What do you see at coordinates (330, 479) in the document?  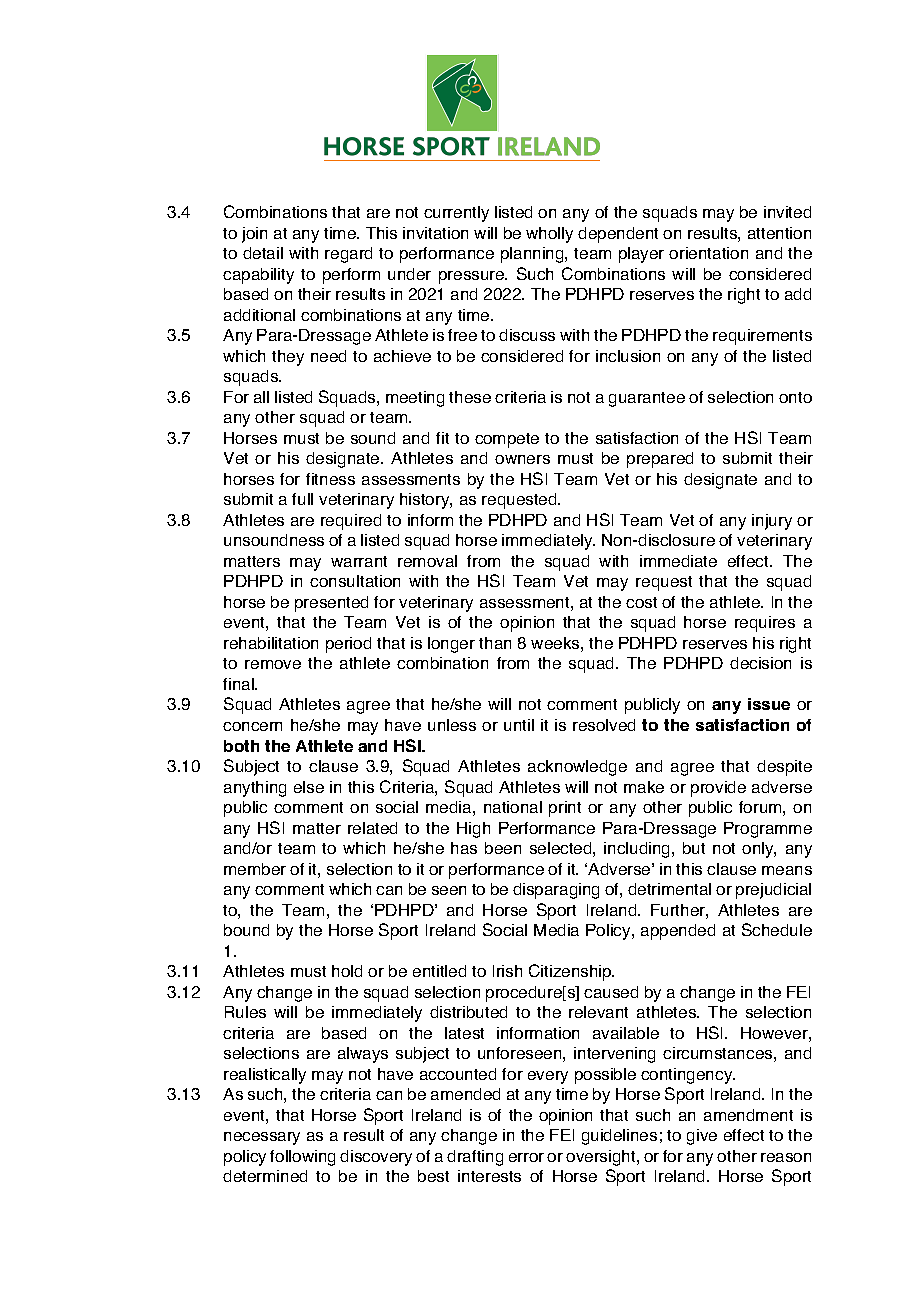 I see `fitness` at bounding box center [330, 479].
